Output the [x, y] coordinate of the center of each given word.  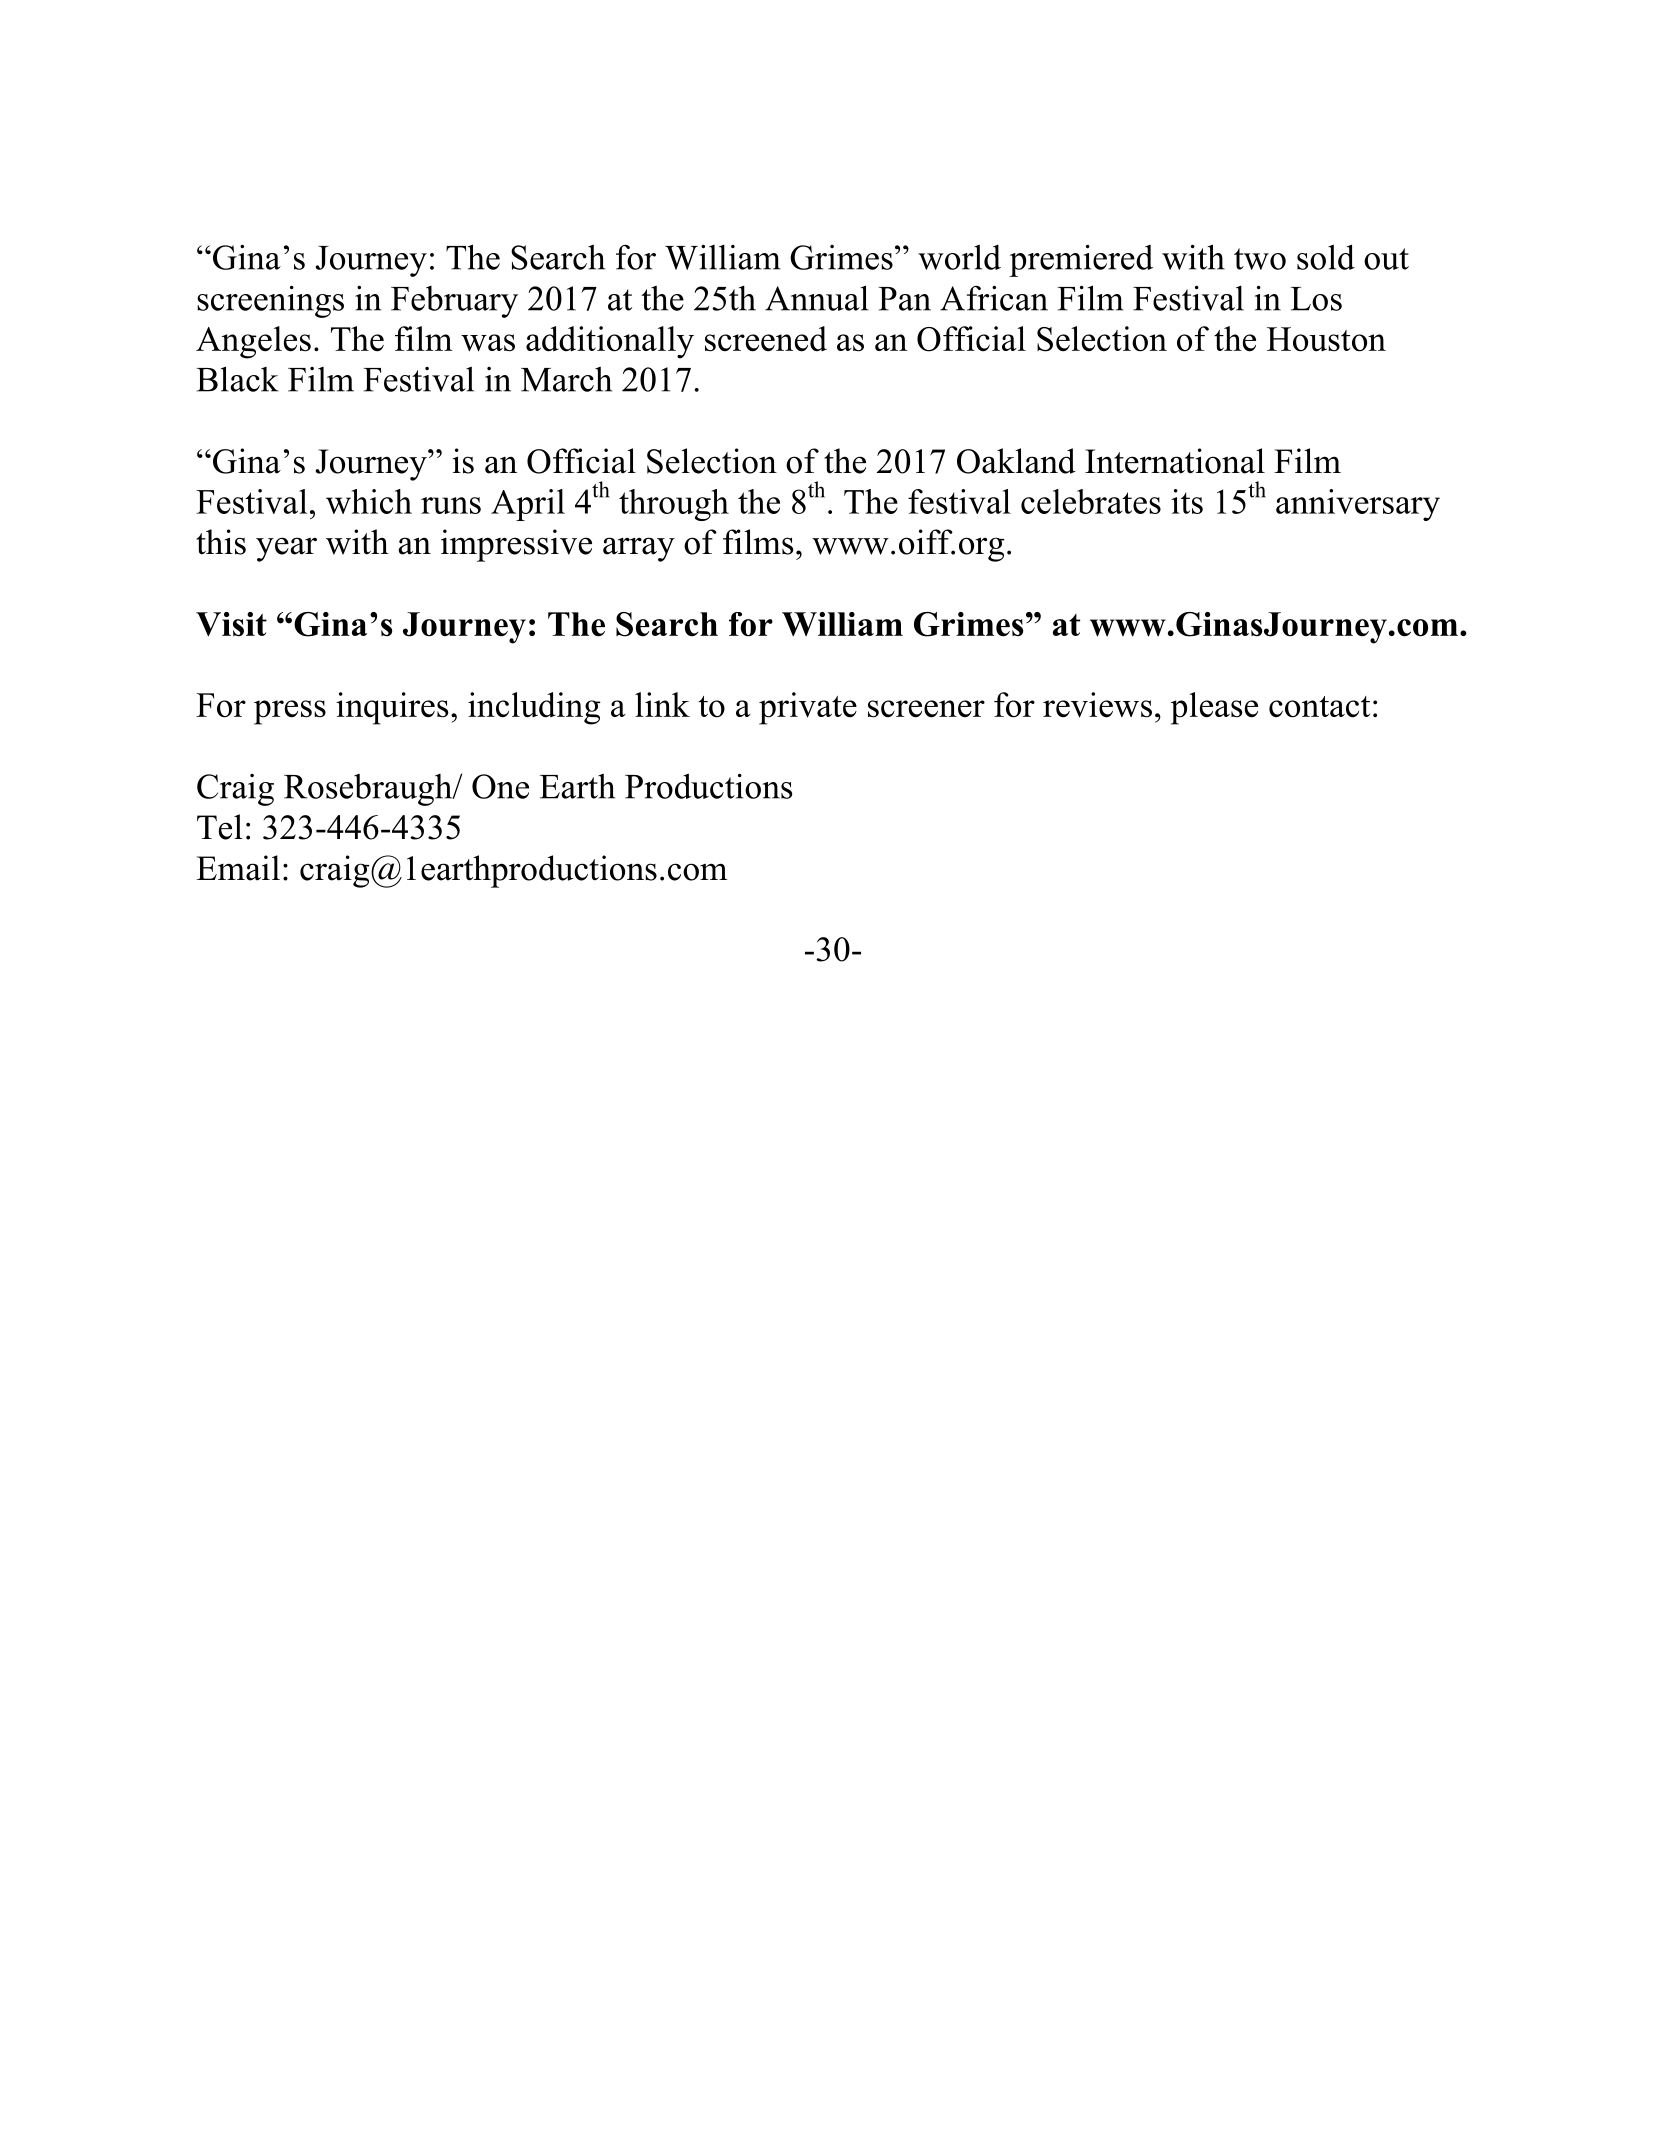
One [500, 786]
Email [238, 868]
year [286, 549]
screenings [270, 301]
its [1187, 501]
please [1214, 708]
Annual [817, 298]
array [639, 549]
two [1260, 259]
